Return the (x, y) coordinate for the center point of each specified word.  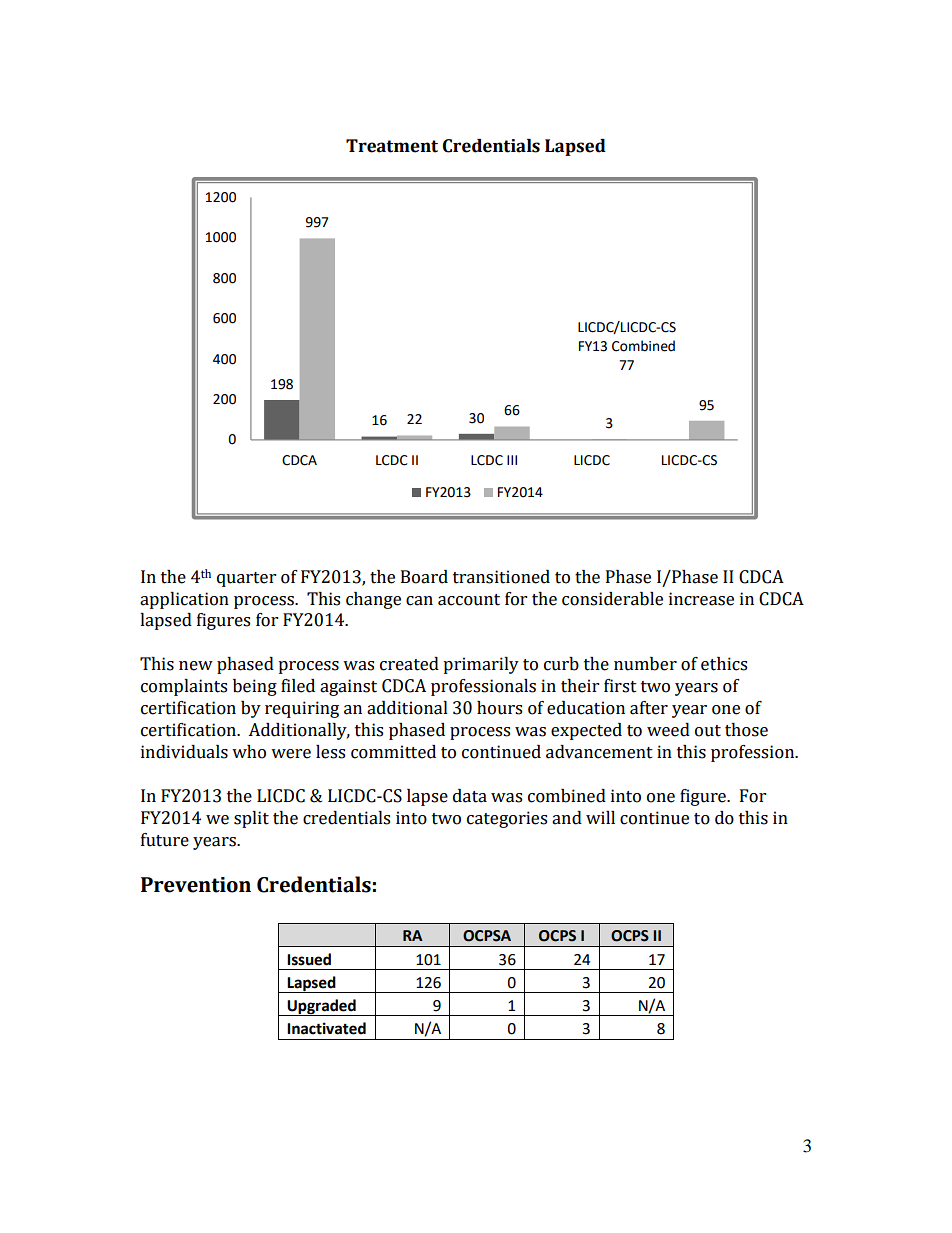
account (469, 600)
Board (424, 577)
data (470, 796)
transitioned (501, 577)
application (184, 600)
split (251, 819)
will (600, 817)
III (512, 460)
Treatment (392, 146)
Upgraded (321, 1007)
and (567, 818)
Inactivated (326, 1028)
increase (701, 599)
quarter (246, 579)
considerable (612, 599)
